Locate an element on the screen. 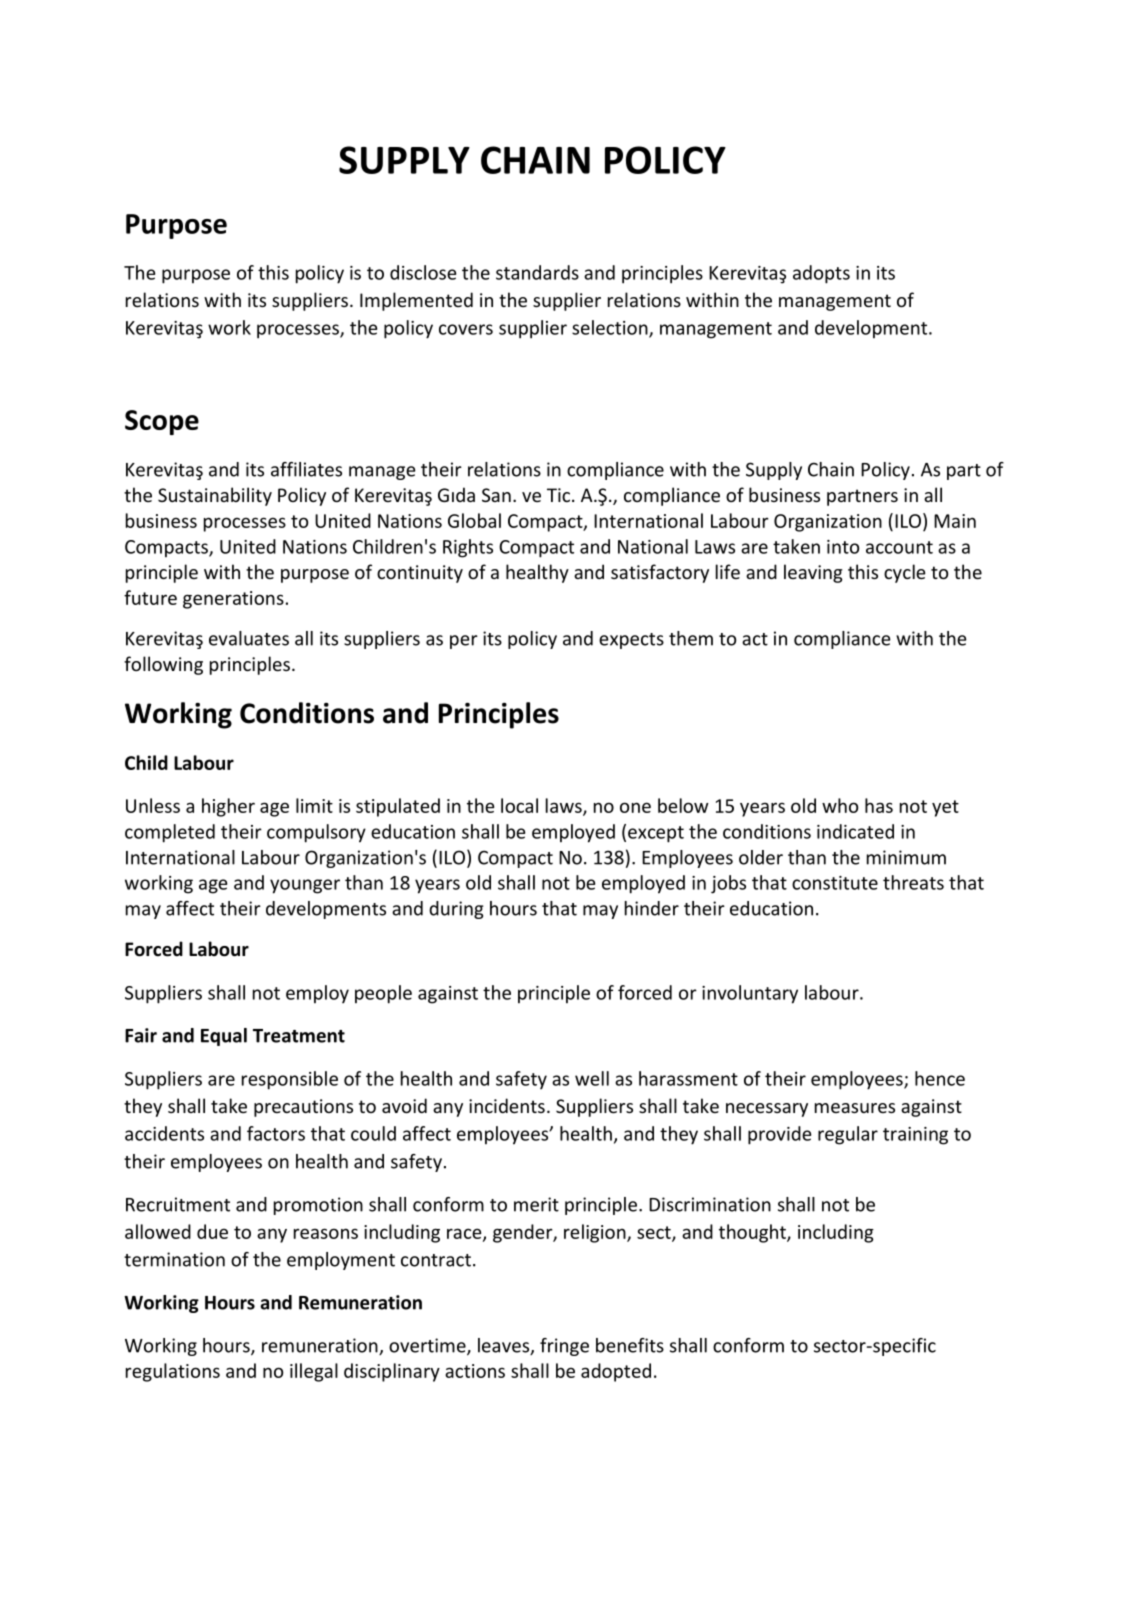  fringe is located at coordinates (564, 1347).
